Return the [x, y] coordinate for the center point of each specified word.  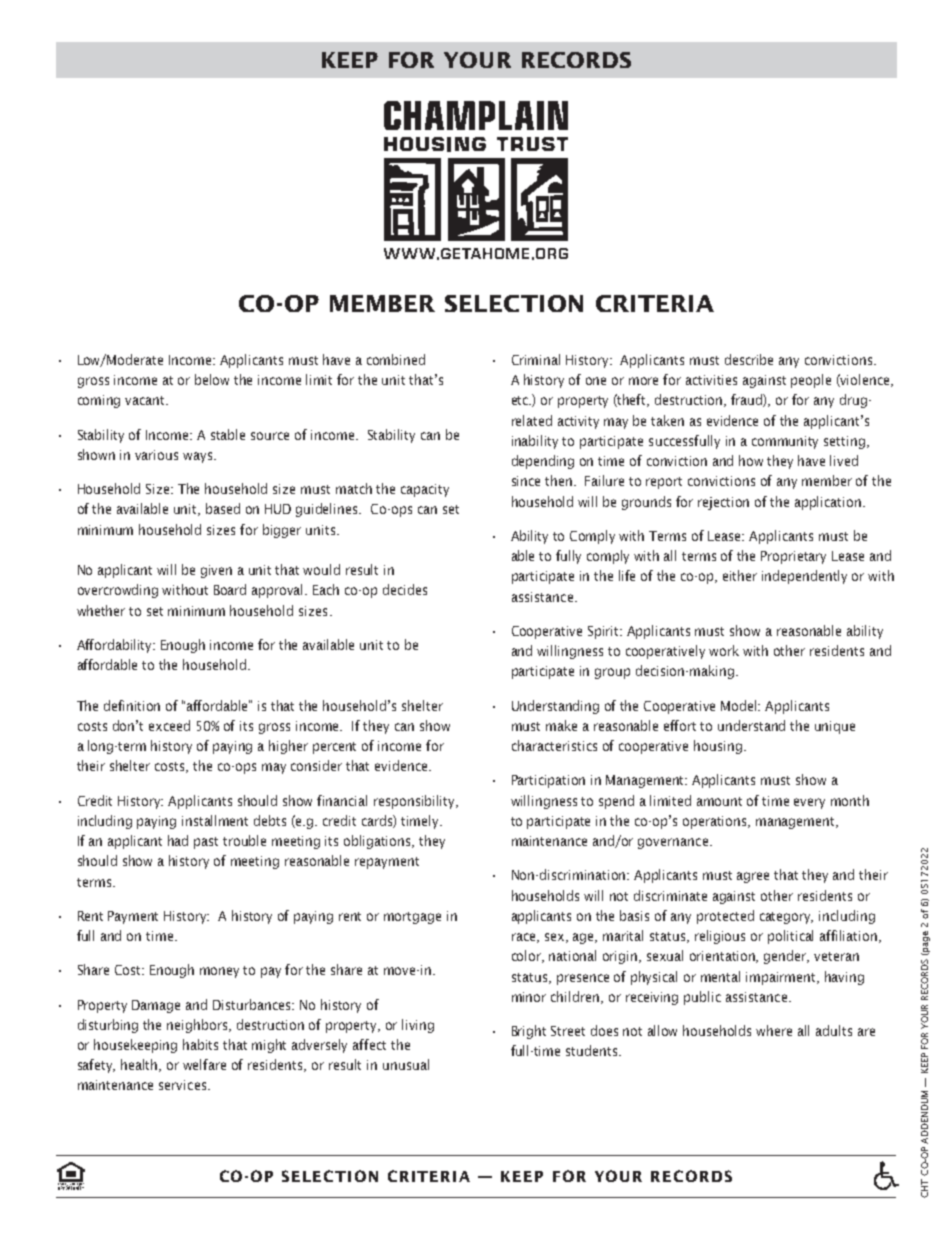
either [740, 575]
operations [716, 822]
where [774, 1030]
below [212, 379]
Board [230, 589]
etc [521, 400]
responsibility [416, 802]
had [178, 840]
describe [749, 359]
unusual [406, 1064]
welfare [204, 1064]
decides [405, 589]
